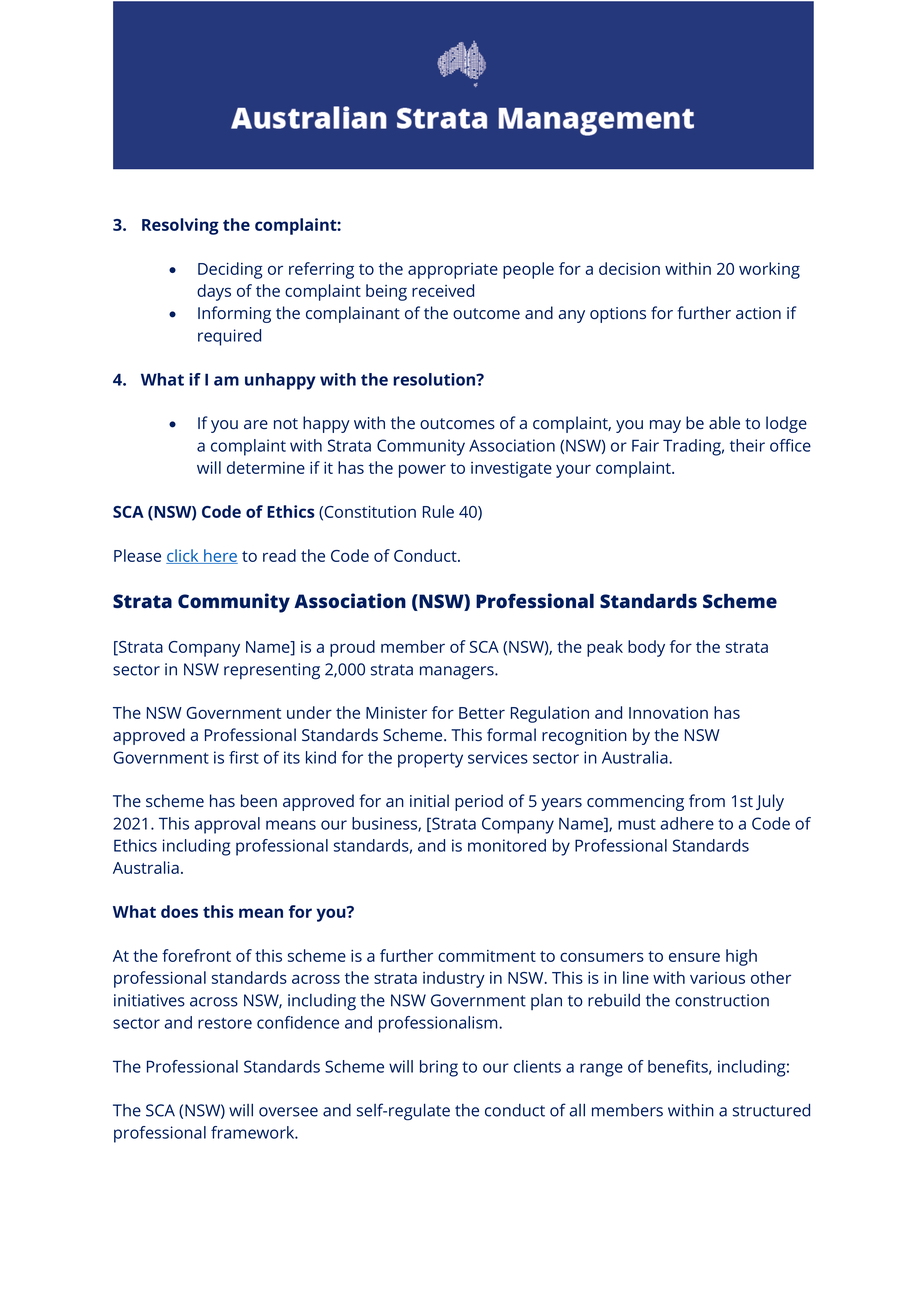 The height and width of the image is (1308, 924). What do you see at coordinates (183, 556) in the image?
I see `click` at bounding box center [183, 556].
